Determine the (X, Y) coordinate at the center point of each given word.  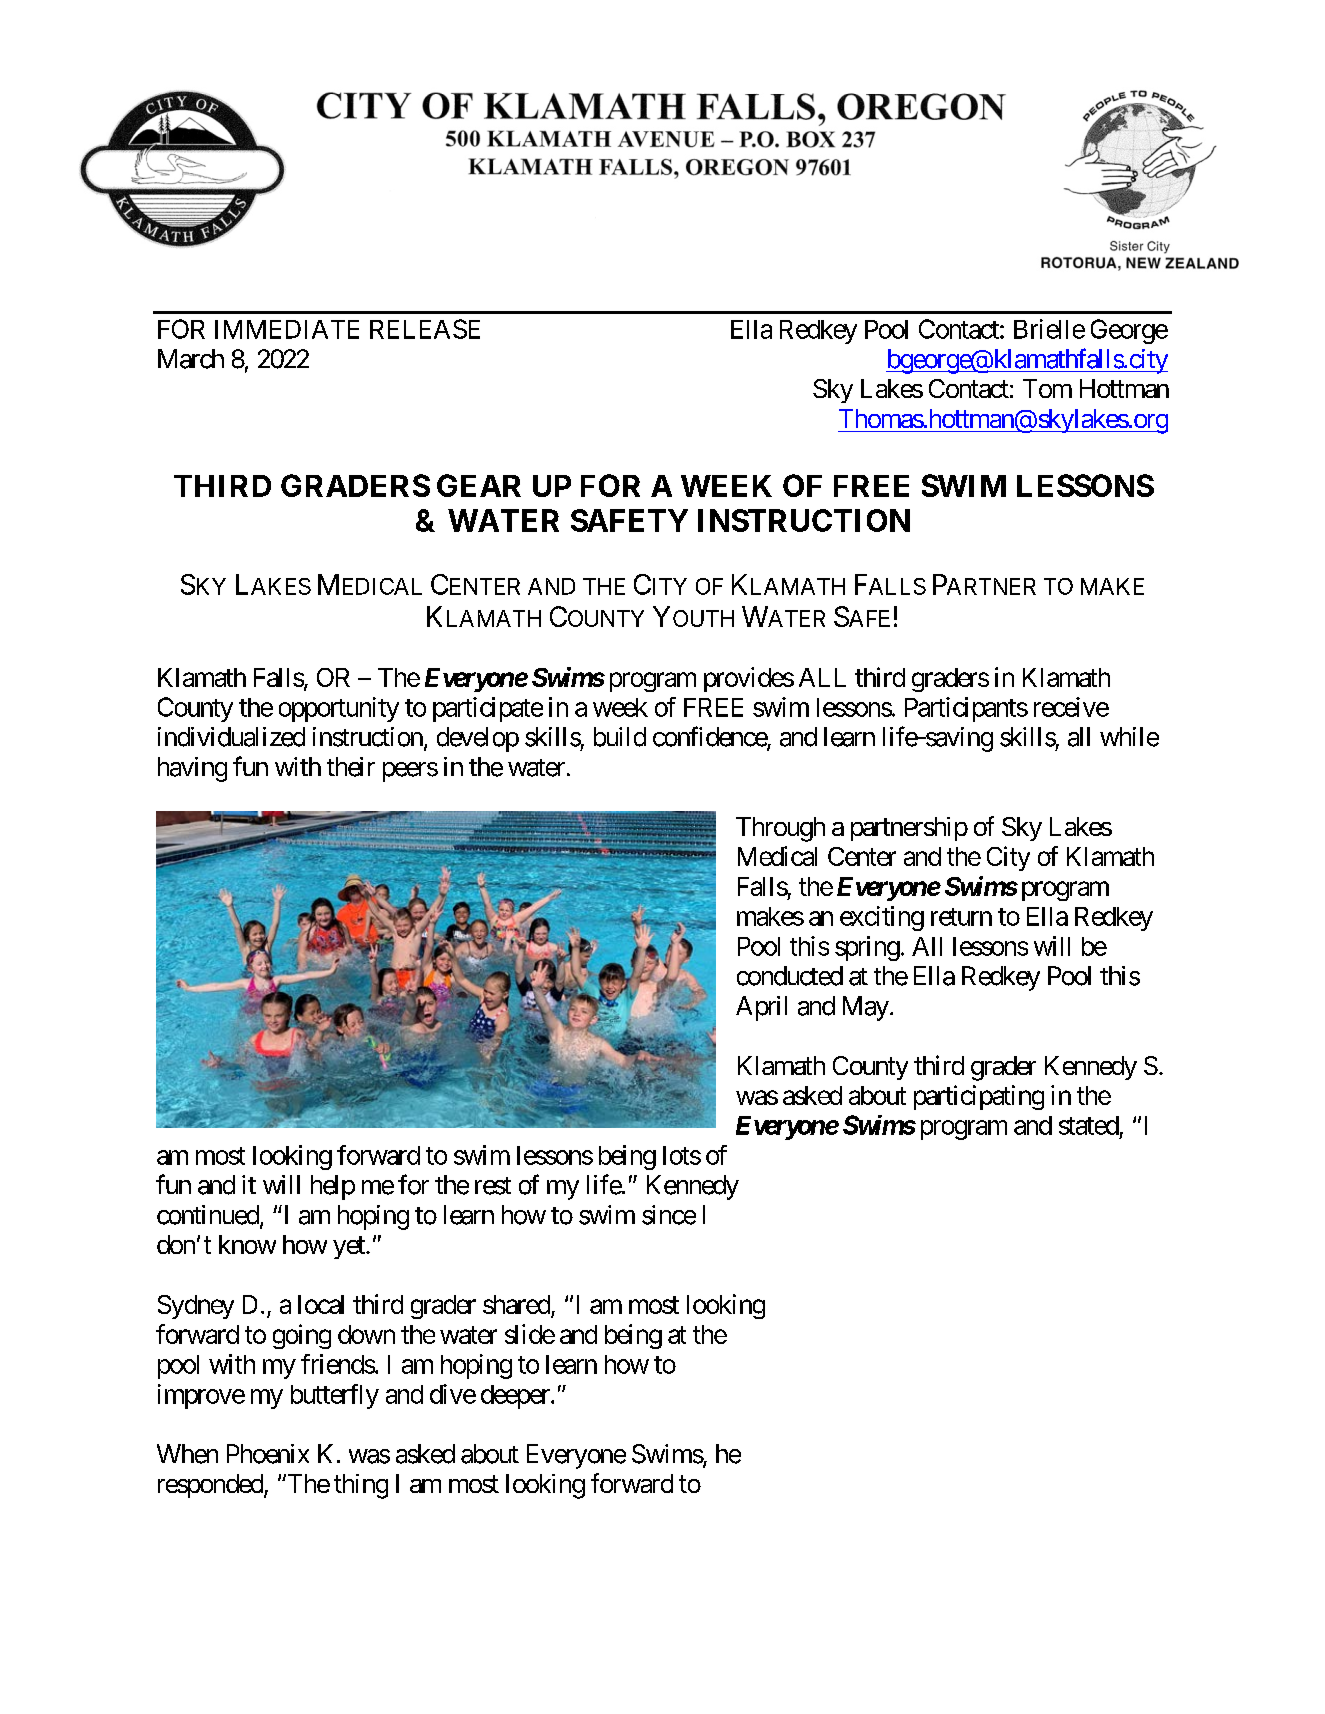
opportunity (339, 709)
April (761, 1008)
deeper (516, 1397)
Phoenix (268, 1454)
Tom (1047, 388)
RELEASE (425, 329)
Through (780, 829)
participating (979, 1097)
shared (517, 1306)
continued (208, 1215)
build (620, 737)
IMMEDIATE (287, 329)
